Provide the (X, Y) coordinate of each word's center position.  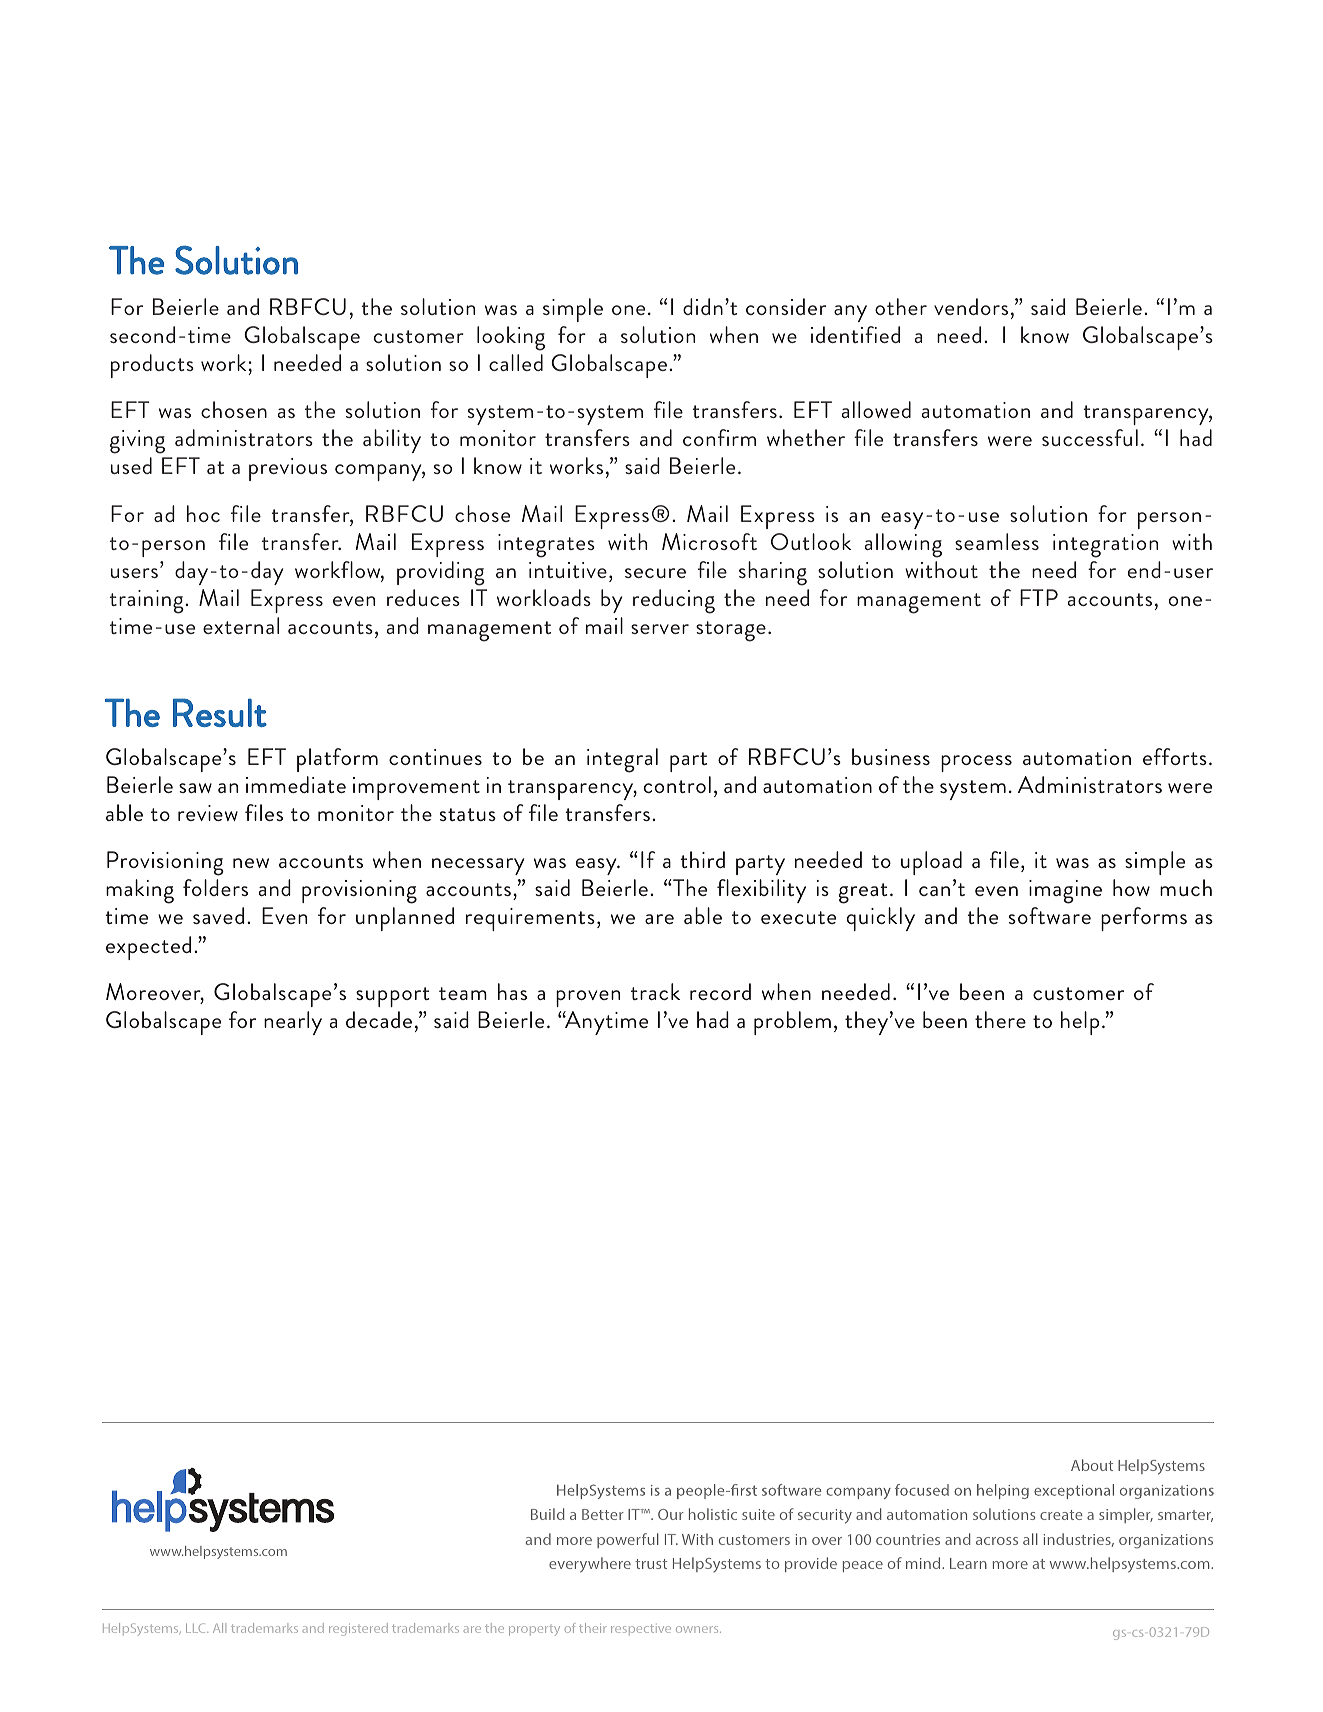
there (1000, 1019)
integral (622, 760)
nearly (293, 1023)
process (976, 763)
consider (786, 306)
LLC (197, 1628)
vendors (971, 306)
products (152, 366)
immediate (296, 784)
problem (792, 1023)
